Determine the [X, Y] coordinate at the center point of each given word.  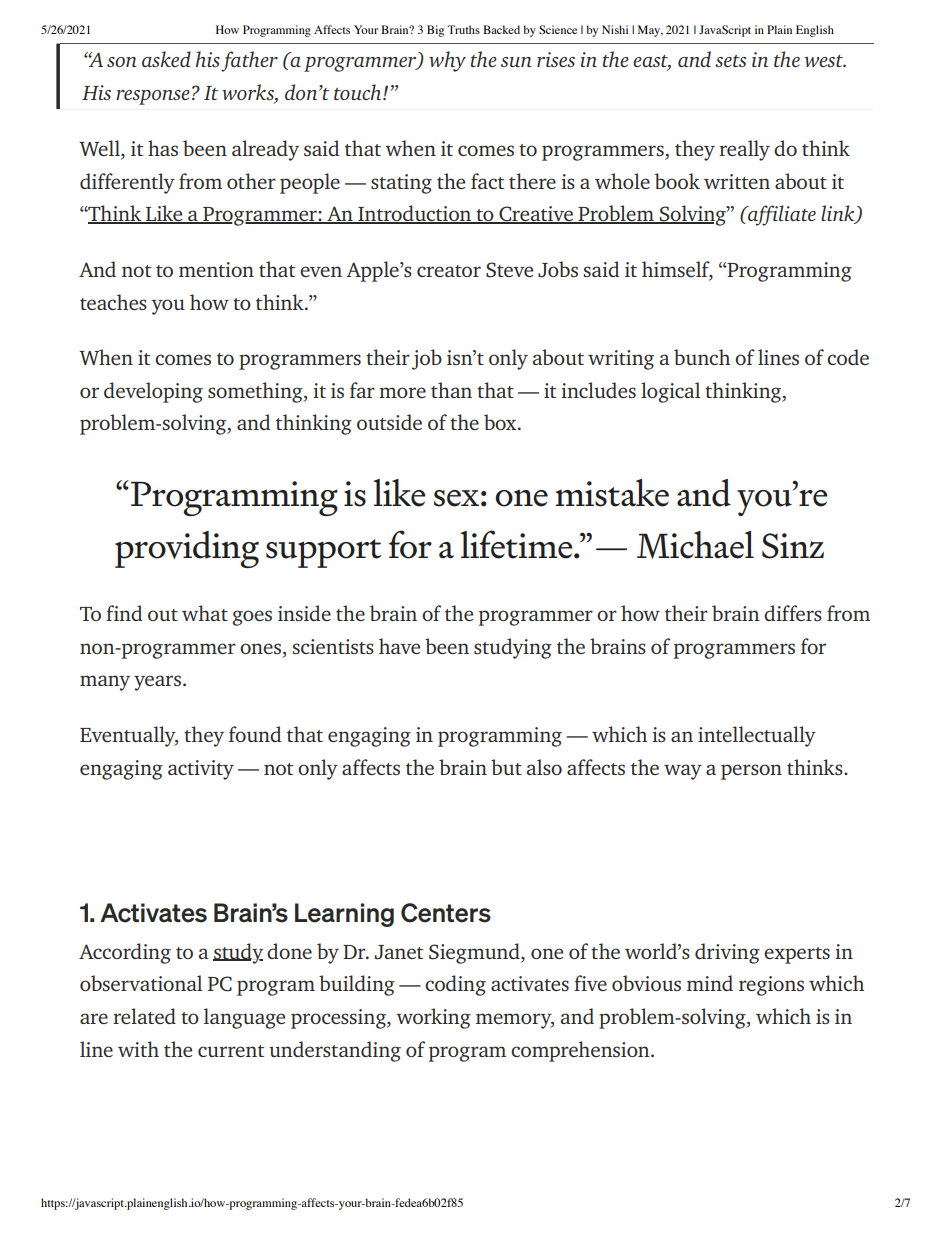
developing [153, 392]
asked [166, 59]
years [157, 683]
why [447, 61]
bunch [702, 357]
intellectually [757, 736]
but [506, 767]
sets [730, 61]
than [451, 390]
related [144, 1016]
